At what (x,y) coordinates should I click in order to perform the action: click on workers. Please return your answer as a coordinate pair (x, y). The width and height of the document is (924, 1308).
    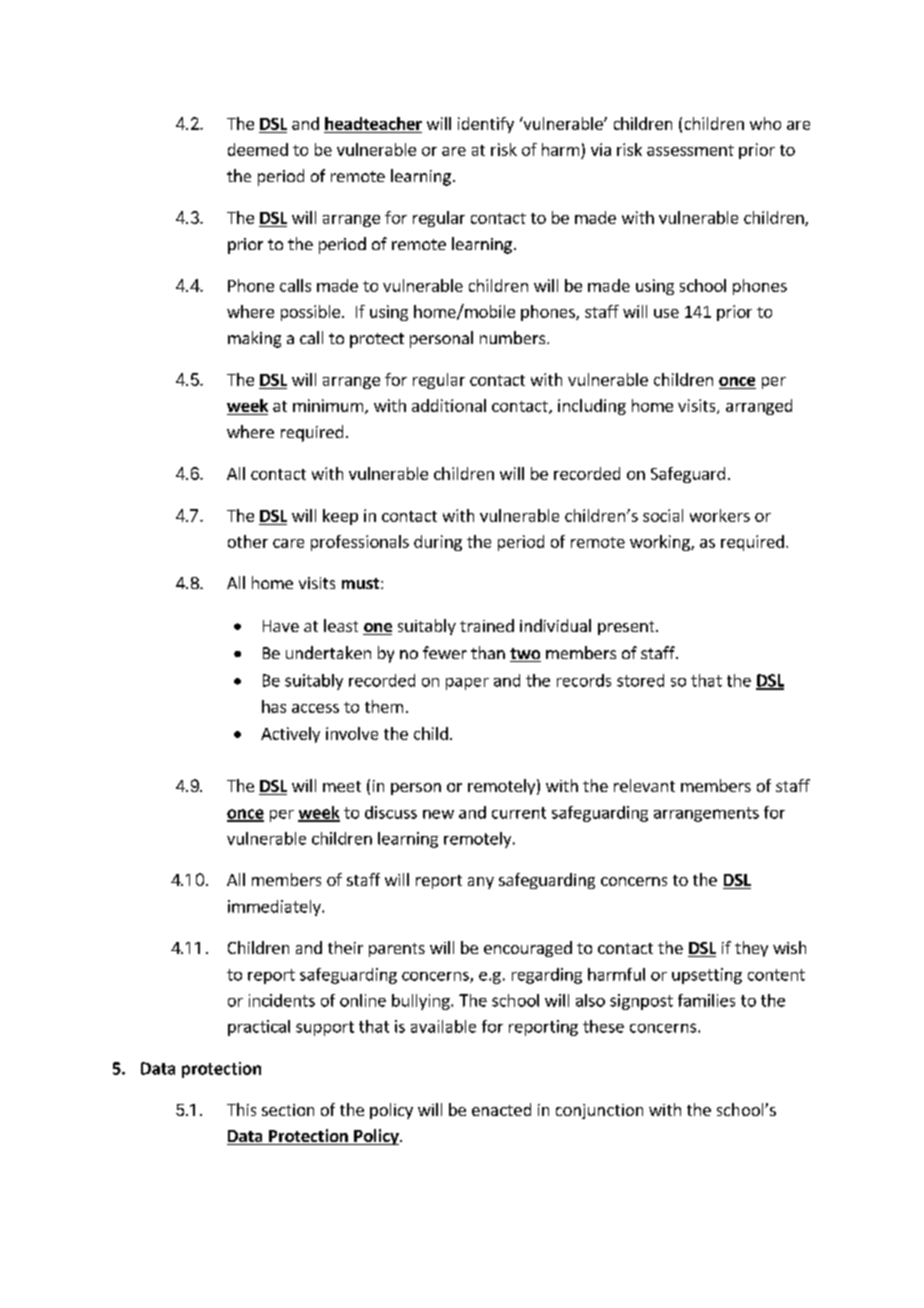
    Looking at the image, I should click on (720, 515).
